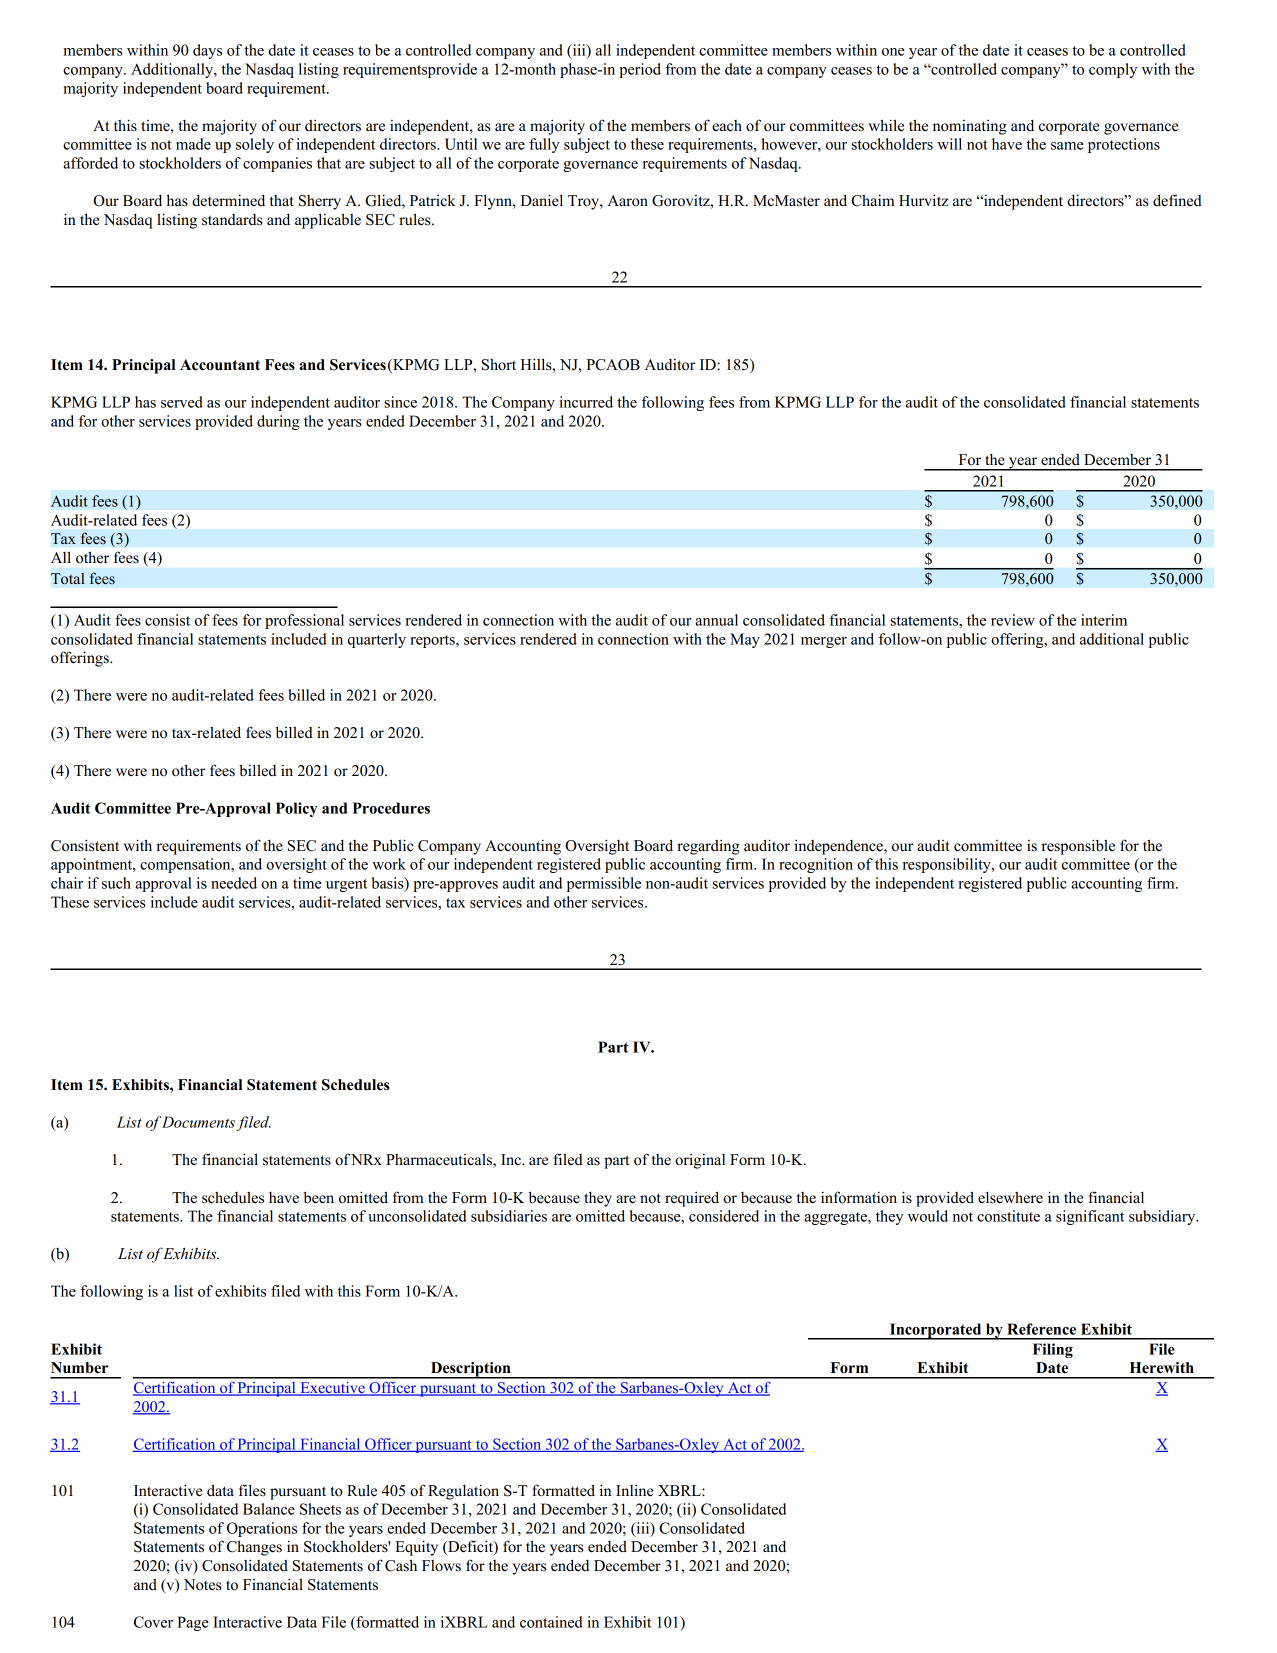  Describe the element at coordinates (640, 70) in the document. I see `period` at that location.
